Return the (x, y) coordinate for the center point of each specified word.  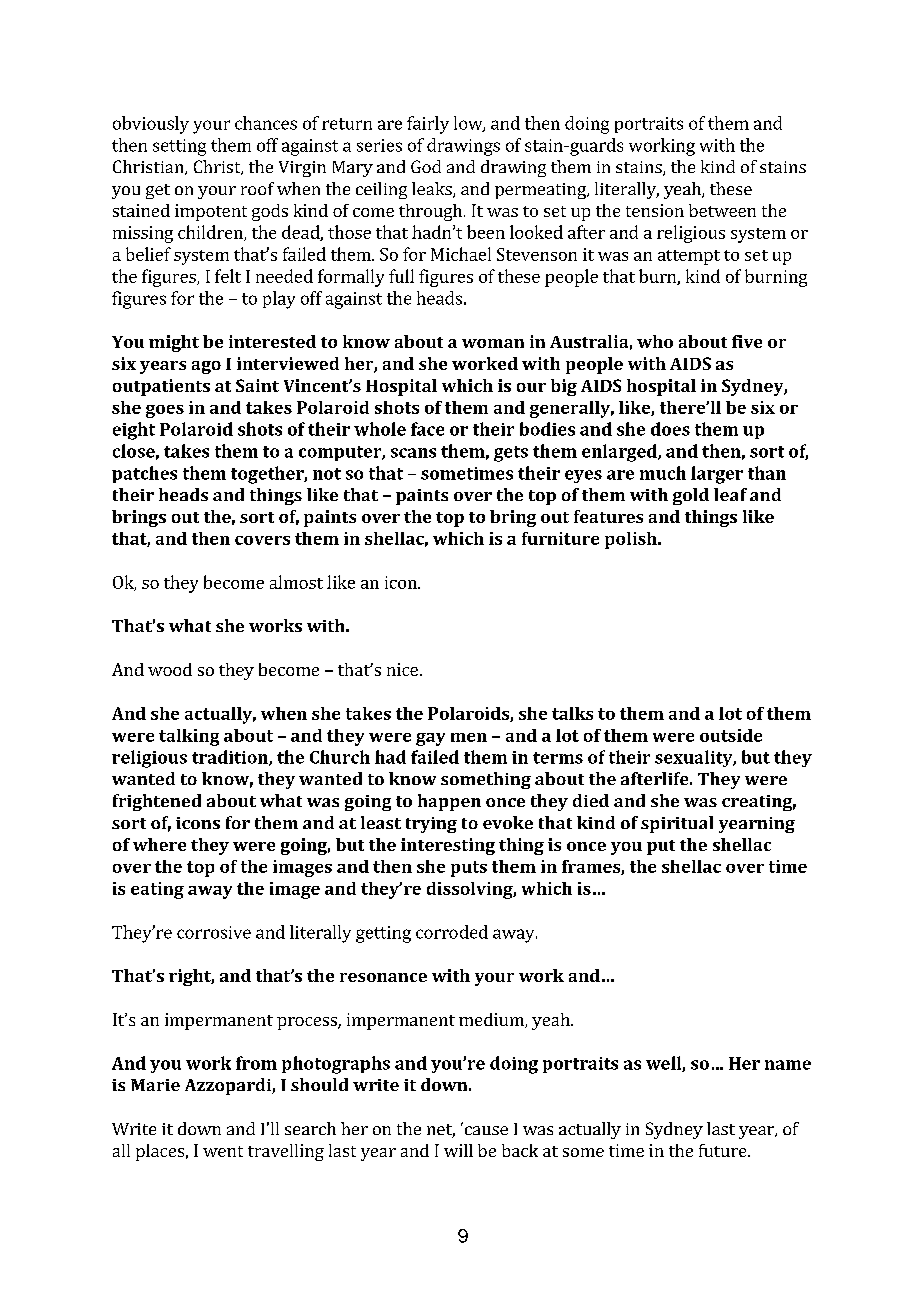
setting (179, 147)
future (724, 1150)
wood (170, 669)
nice (402, 669)
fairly (428, 125)
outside (731, 735)
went (223, 1151)
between (722, 210)
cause (486, 1130)
